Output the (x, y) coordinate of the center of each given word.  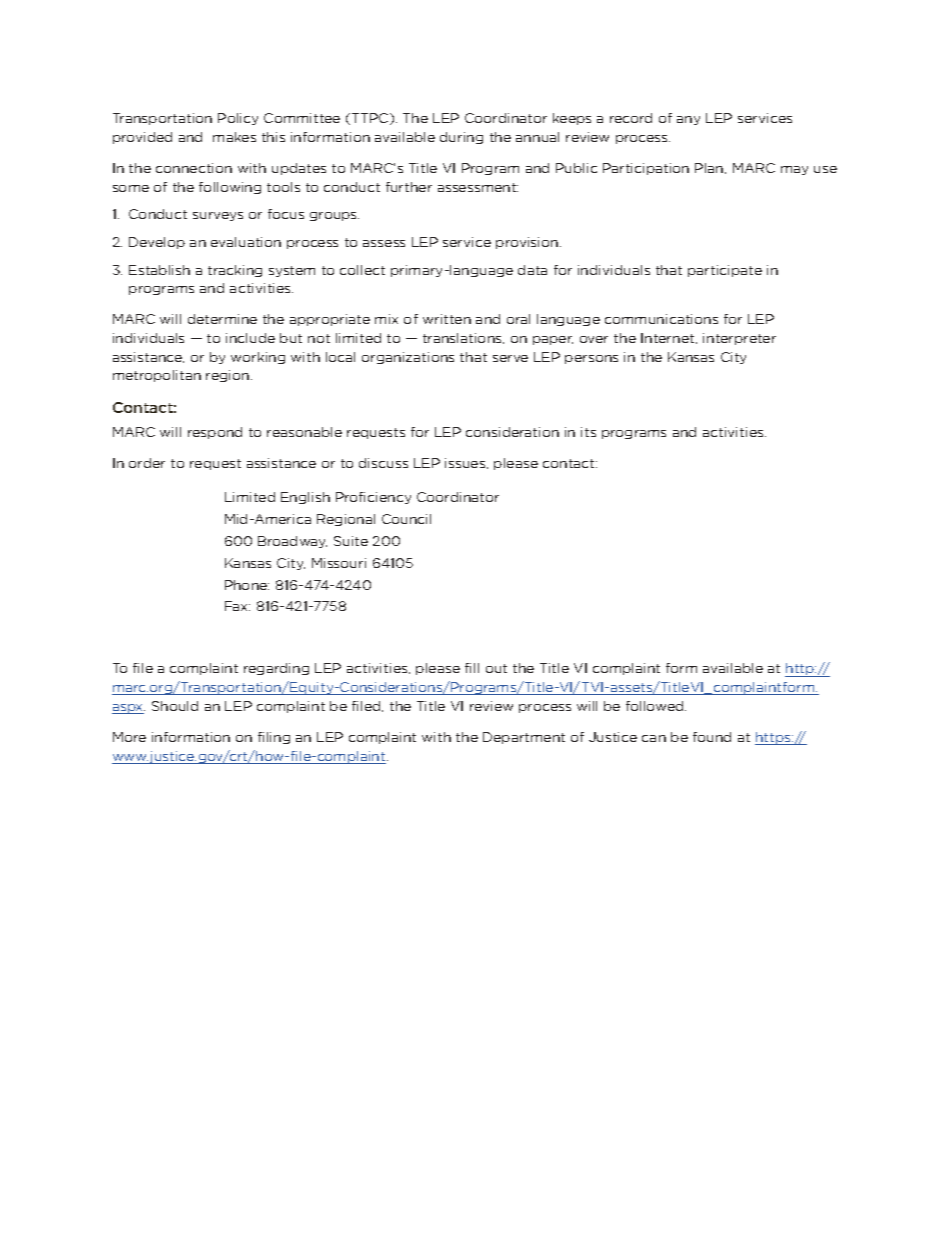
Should (175, 706)
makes (234, 137)
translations (463, 338)
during (461, 138)
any (688, 120)
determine (222, 319)
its (588, 432)
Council (406, 519)
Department (524, 738)
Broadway (292, 542)
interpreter (739, 339)
